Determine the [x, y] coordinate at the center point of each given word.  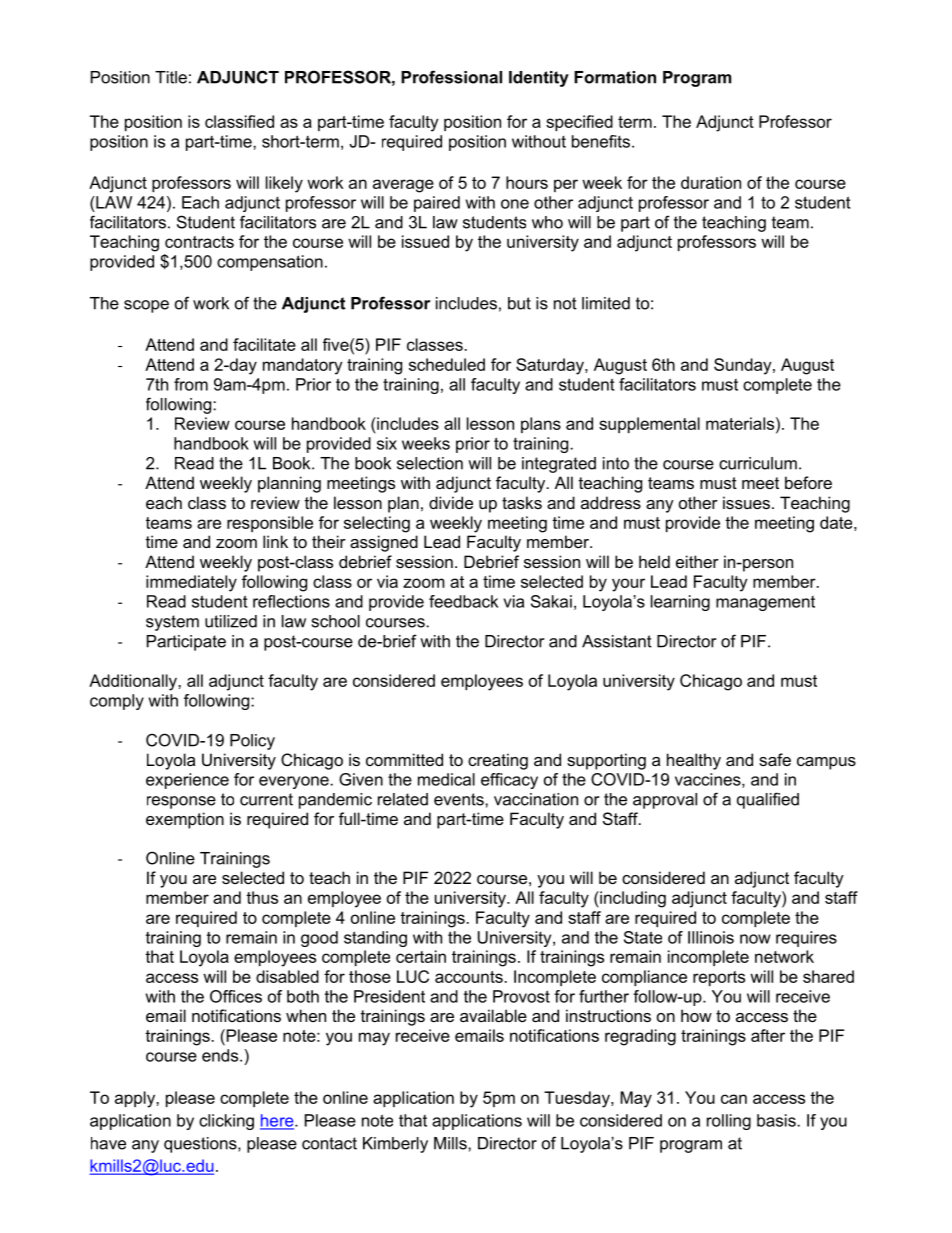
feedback [463, 601]
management [765, 603]
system [172, 623]
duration [711, 182]
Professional [451, 77]
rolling [729, 1122]
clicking [226, 1122]
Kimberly [395, 1145]
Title [171, 77]
